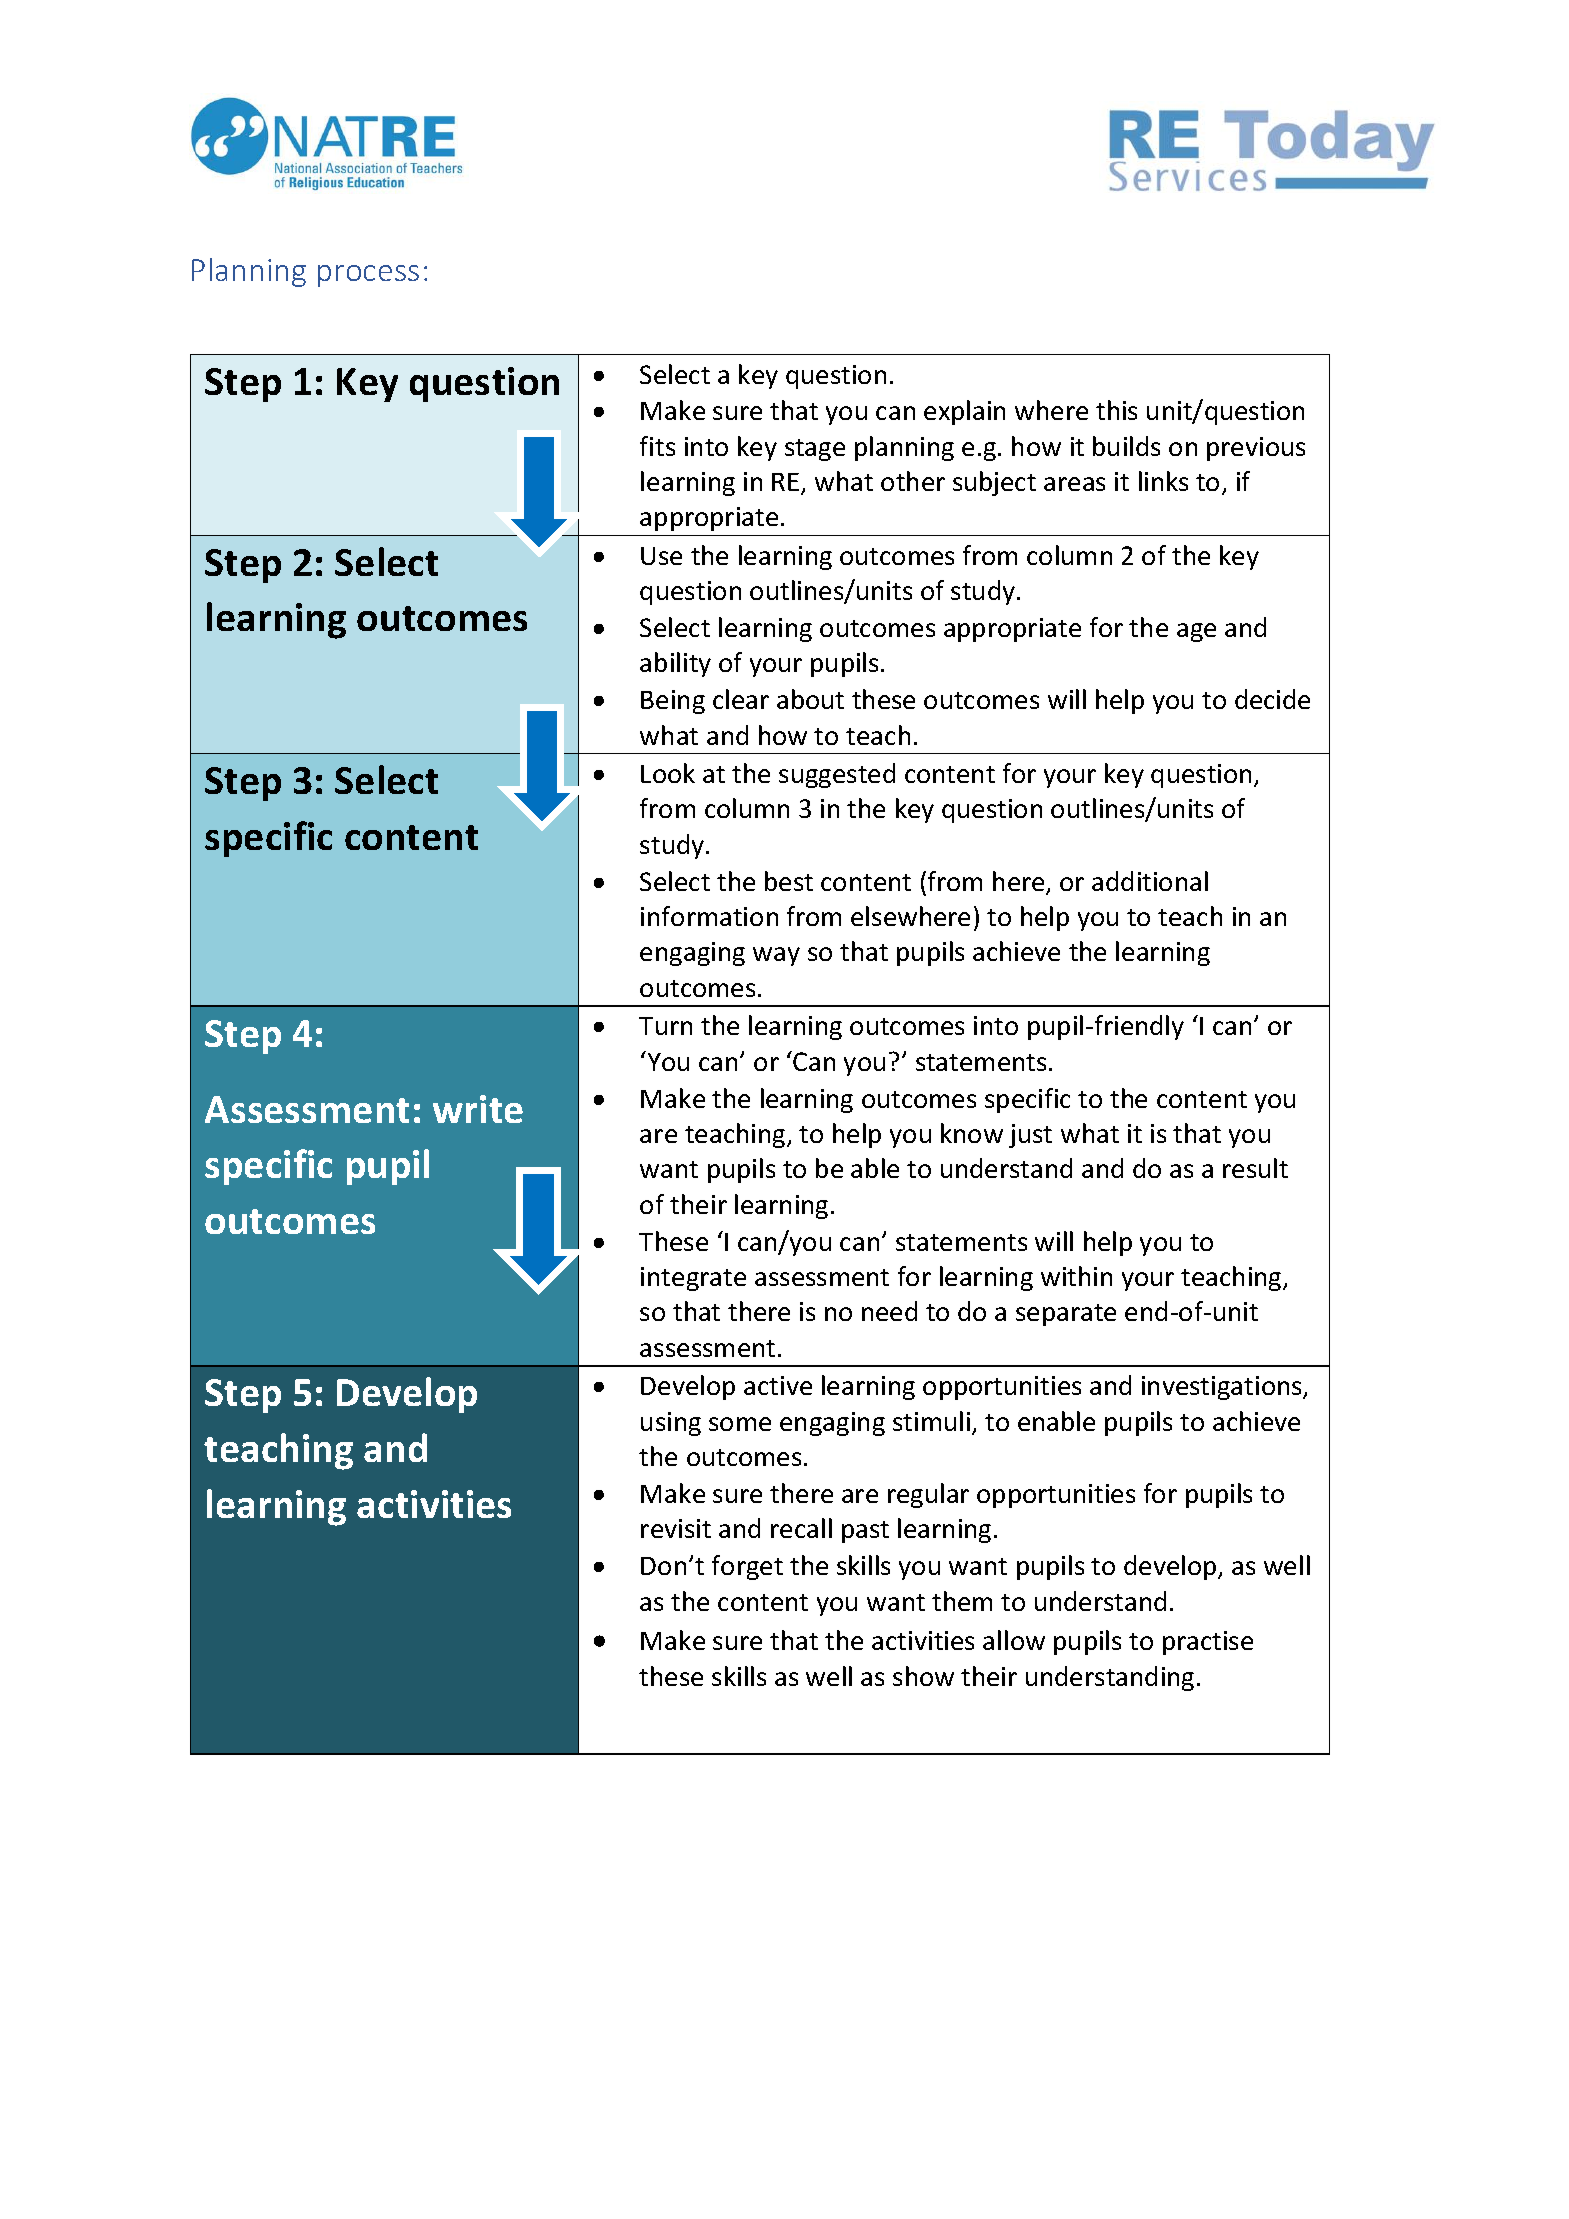 The width and height of the screenshot is (1569, 2219). What do you see at coordinates (1255, 1168) in the screenshot?
I see `result` at bounding box center [1255, 1168].
